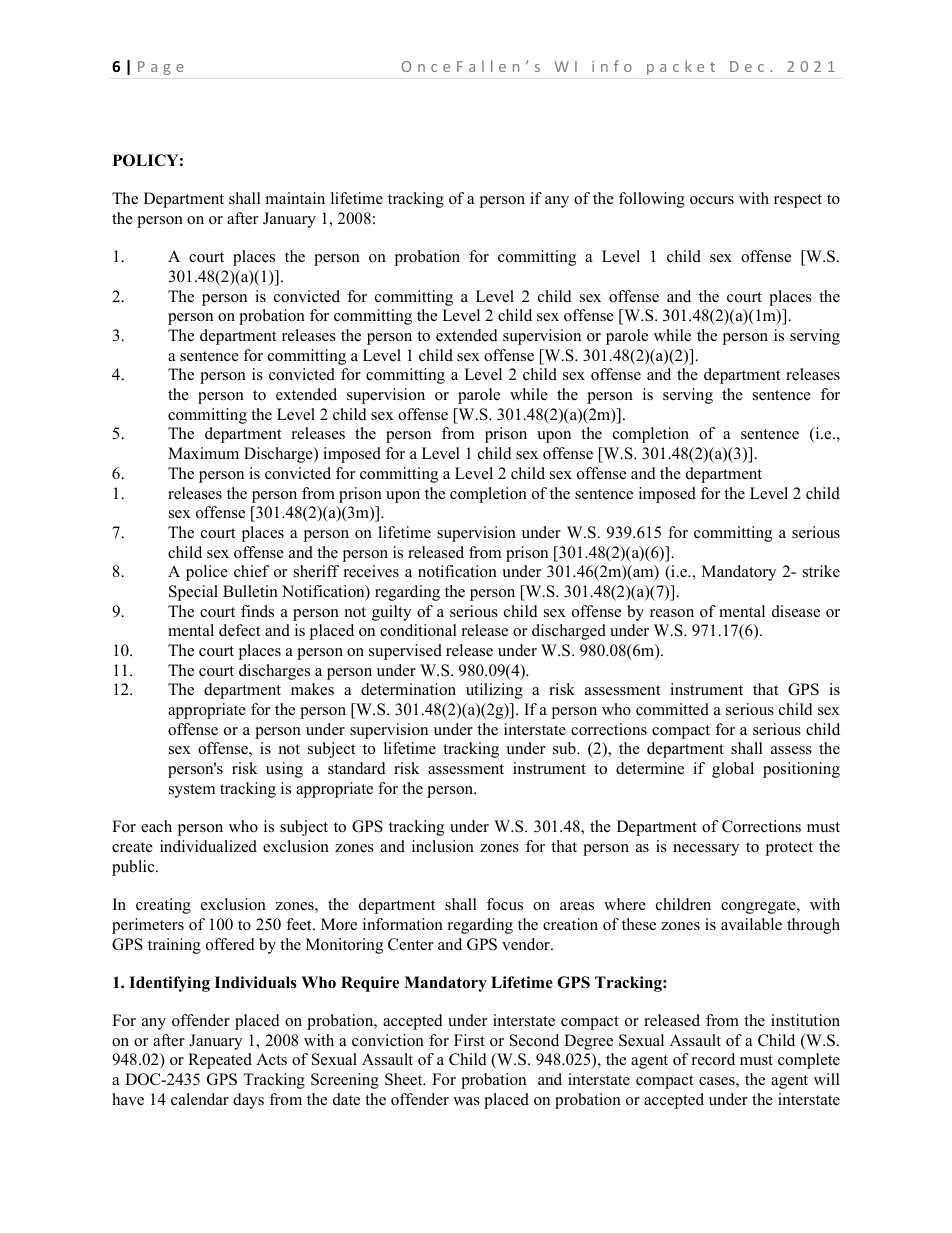  What do you see at coordinates (203, 453) in the screenshot?
I see `Maximum` at bounding box center [203, 453].
